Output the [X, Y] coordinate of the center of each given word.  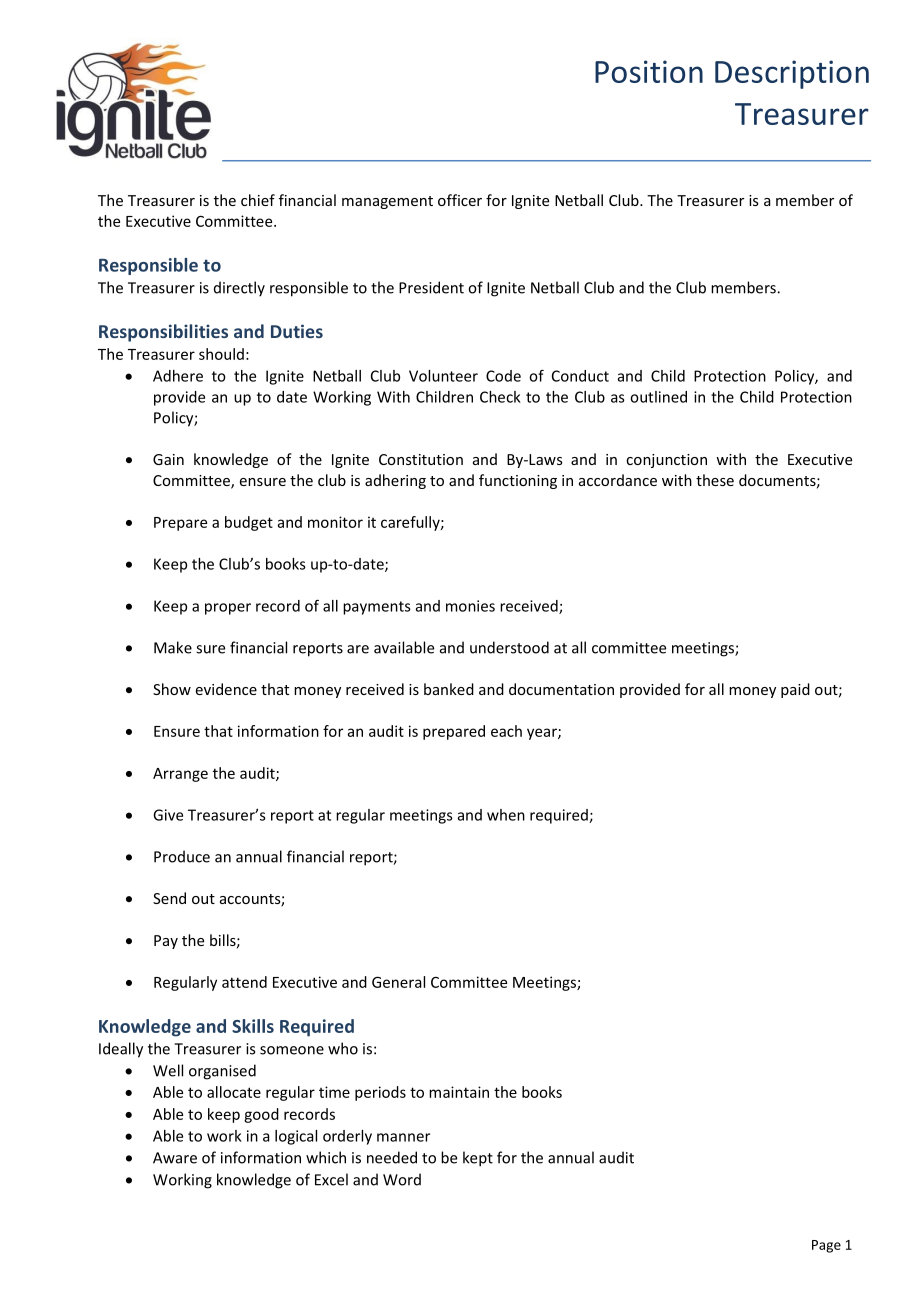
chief [258, 200]
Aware [175, 1158]
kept [478, 1159]
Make [173, 647]
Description [792, 74]
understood [509, 647]
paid [795, 690]
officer [460, 200]
